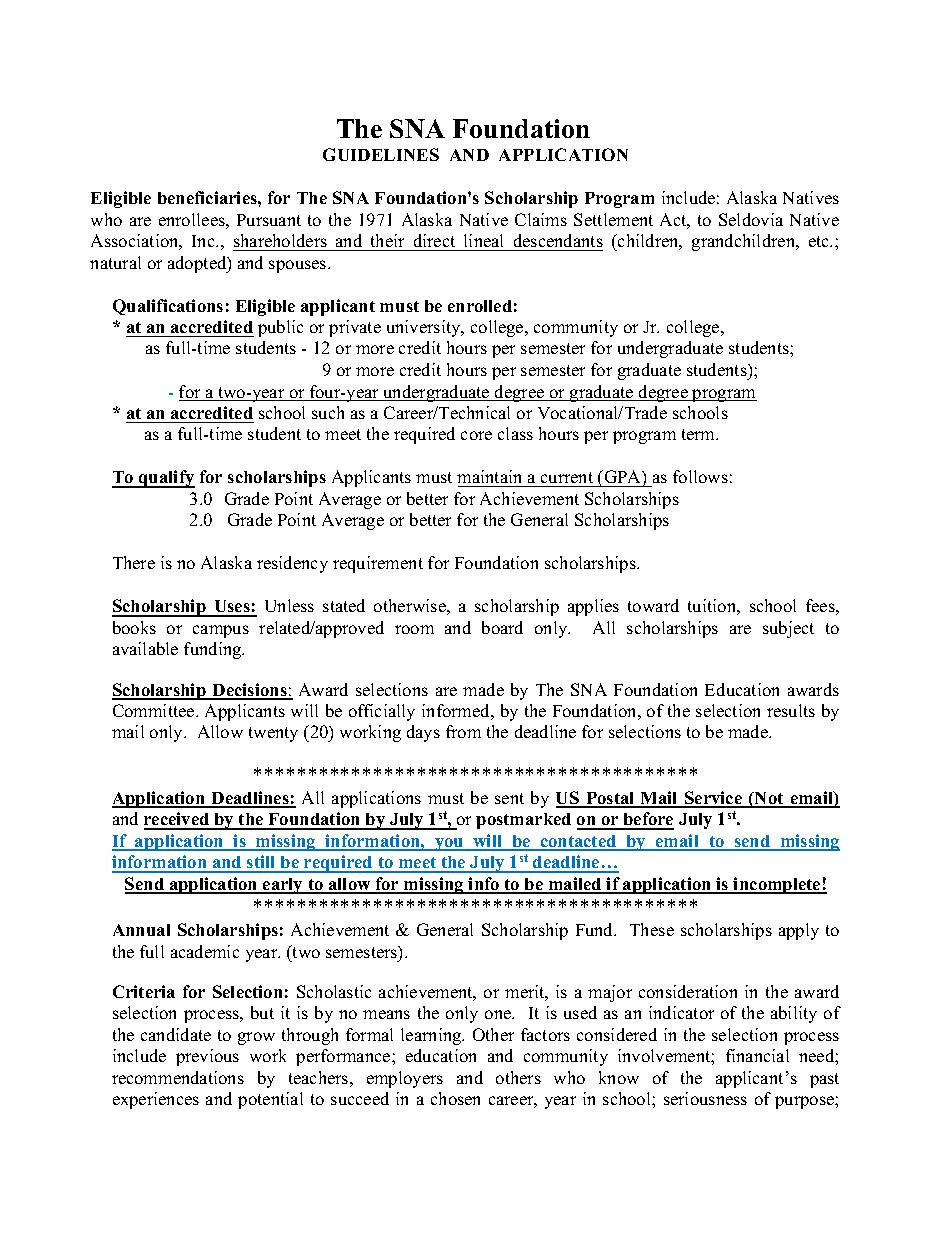  What do you see at coordinates (700, 434) in the screenshot?
I see `term` at bounding box center [700, 434].
